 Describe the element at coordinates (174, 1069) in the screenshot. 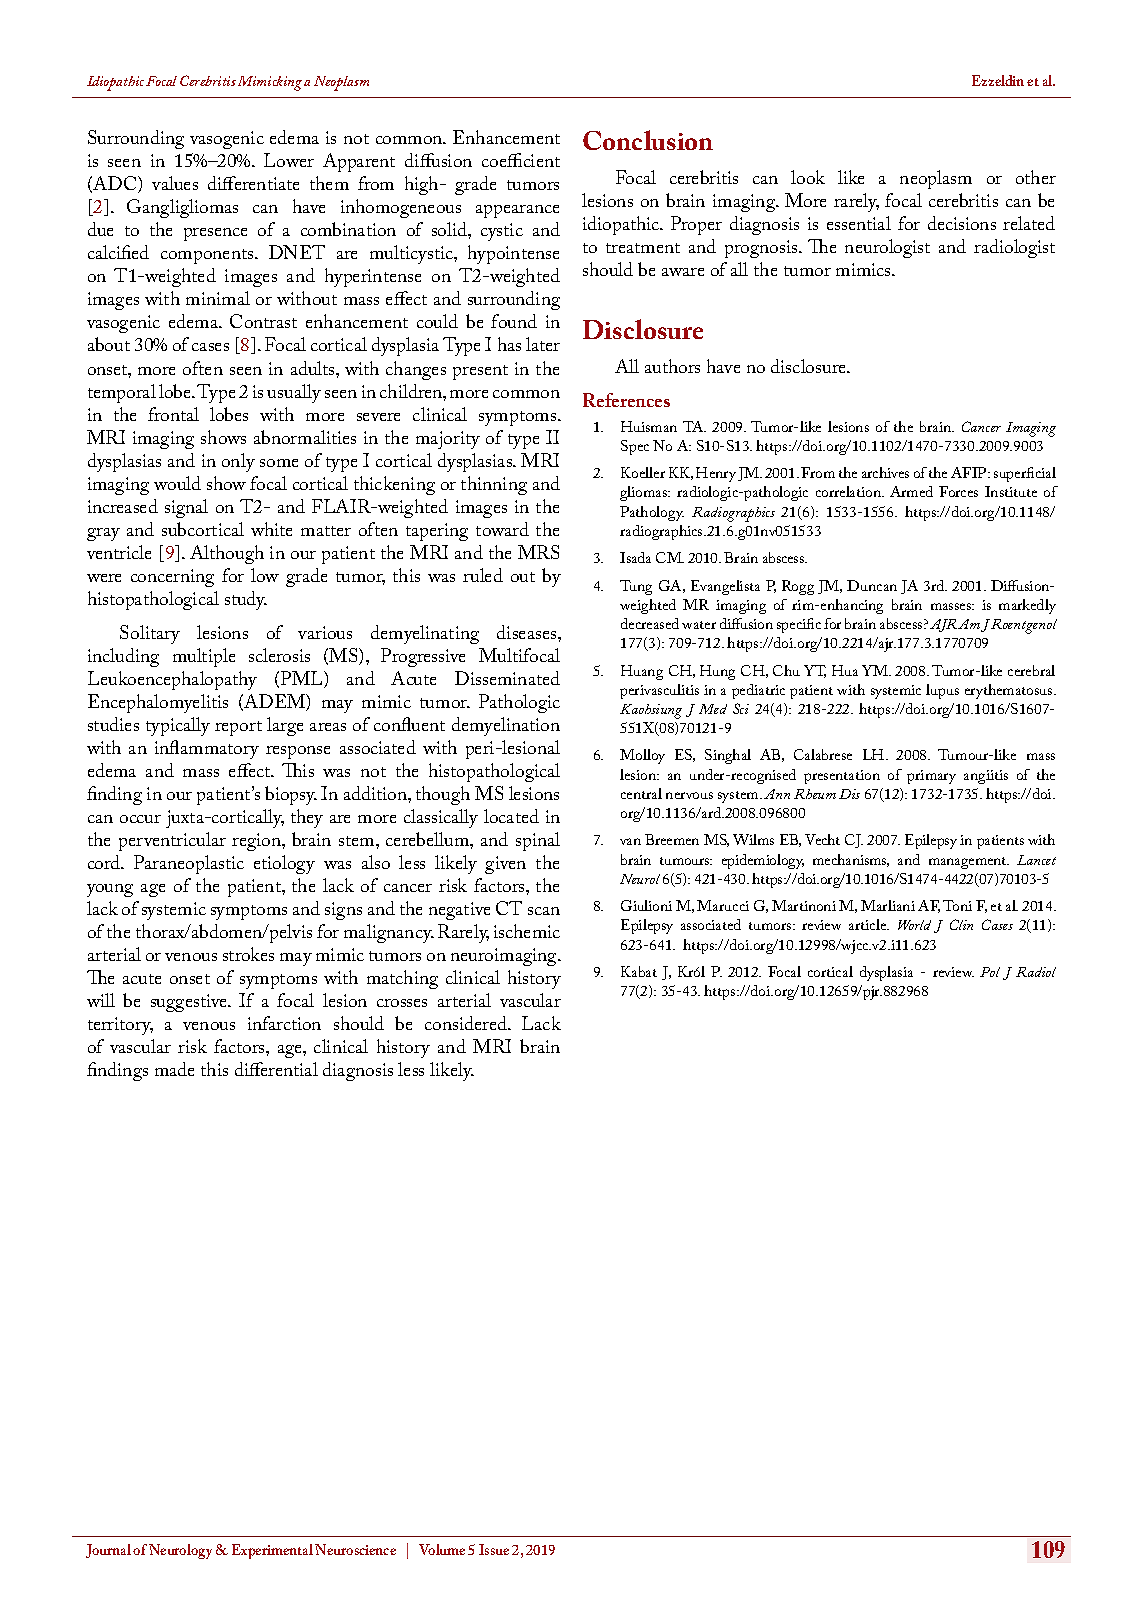

I see `made` at that location.
